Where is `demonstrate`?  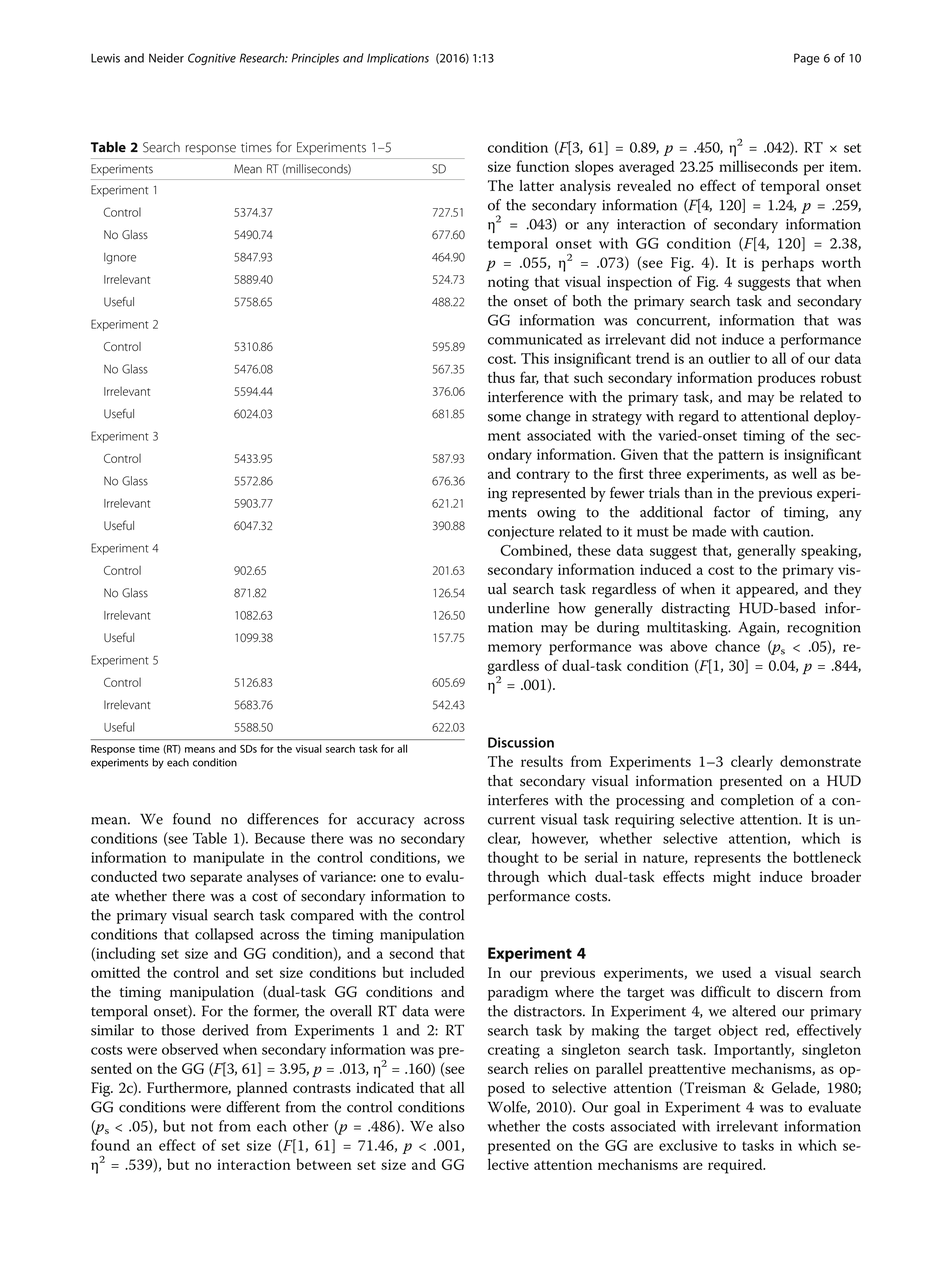 demonstrate is located at coordinates (820, 761).
